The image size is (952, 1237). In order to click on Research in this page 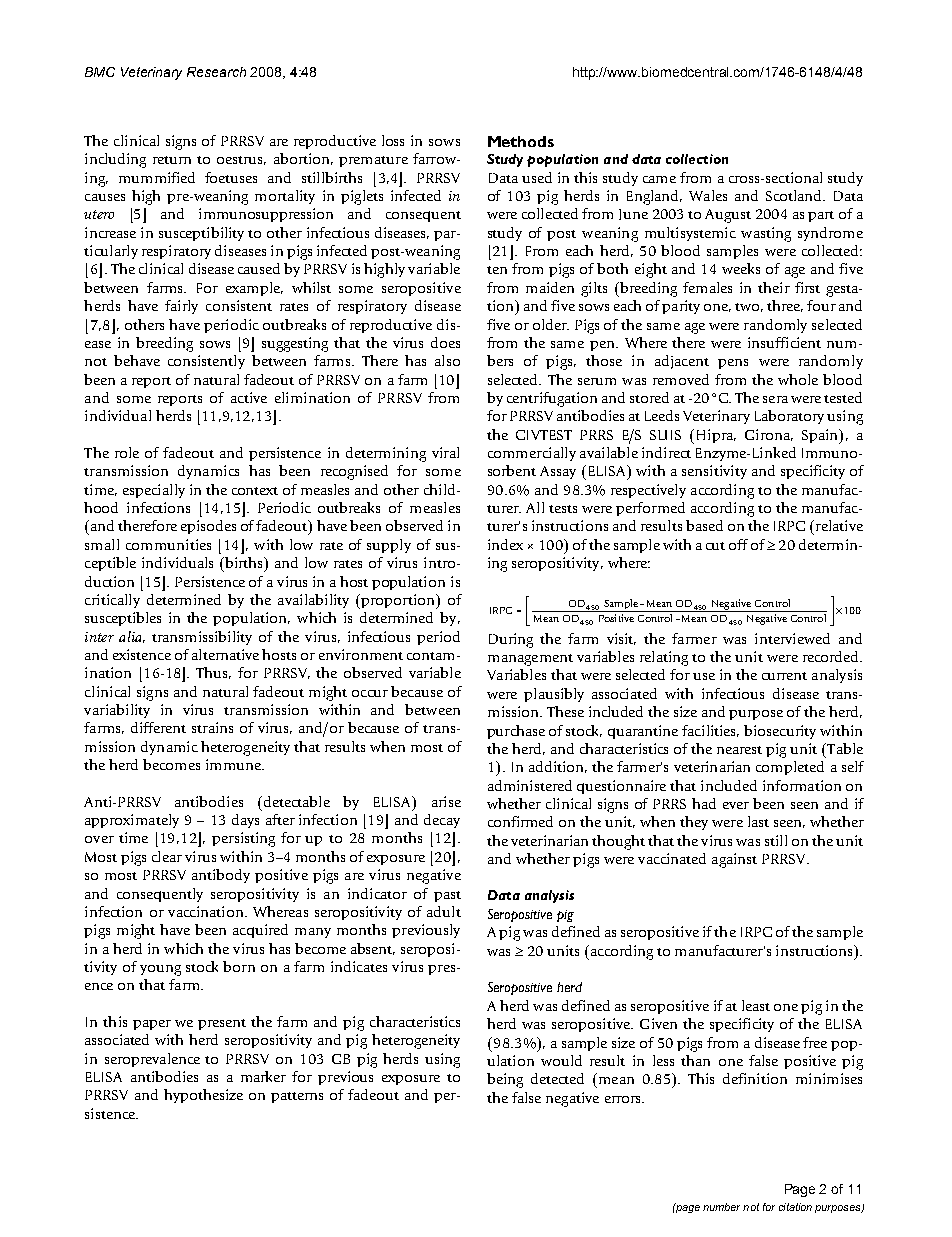, I will do `click(216, 72)`.
